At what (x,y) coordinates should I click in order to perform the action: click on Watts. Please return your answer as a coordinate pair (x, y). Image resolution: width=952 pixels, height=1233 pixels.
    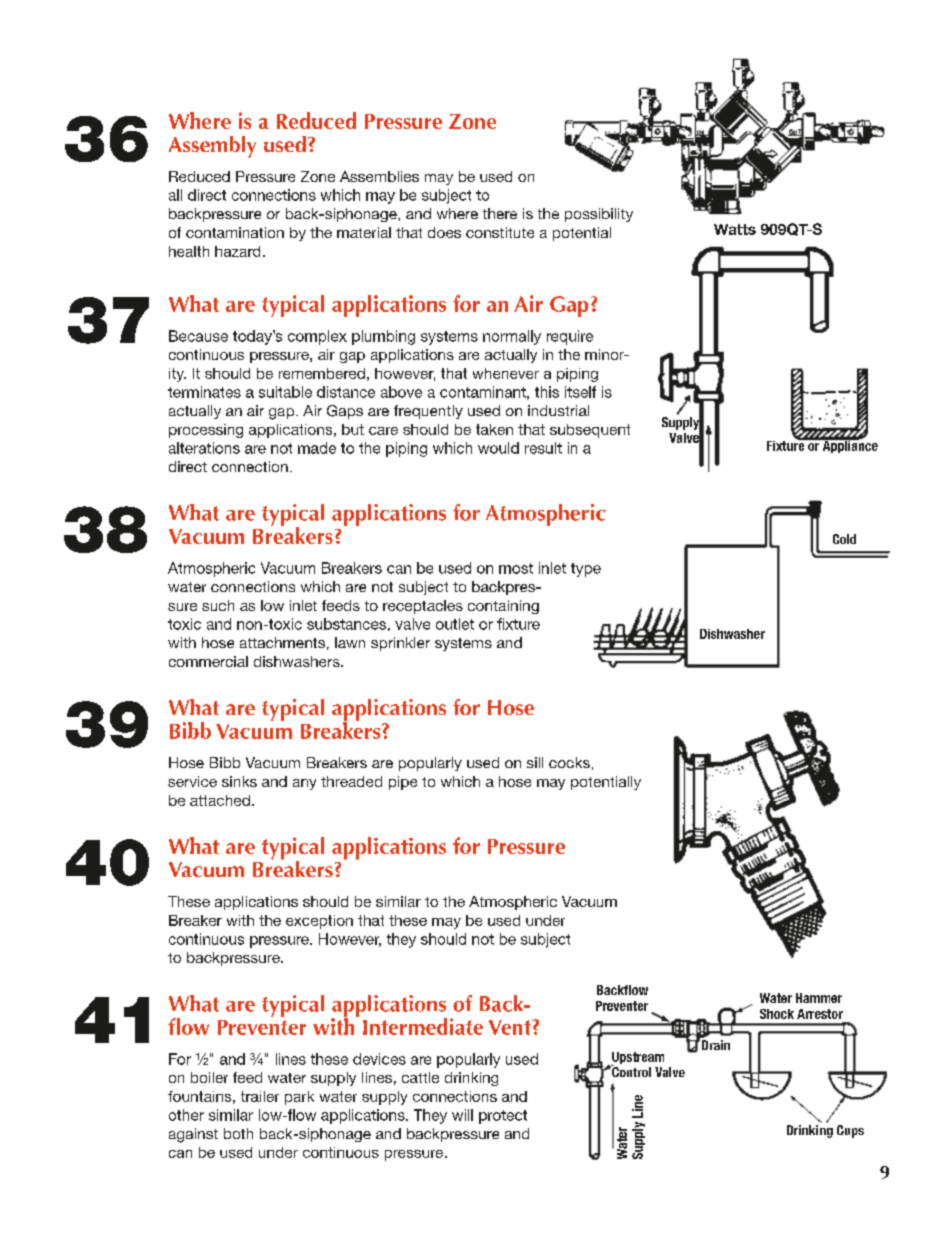
    Looking at the image, I should click on (735, 229).
